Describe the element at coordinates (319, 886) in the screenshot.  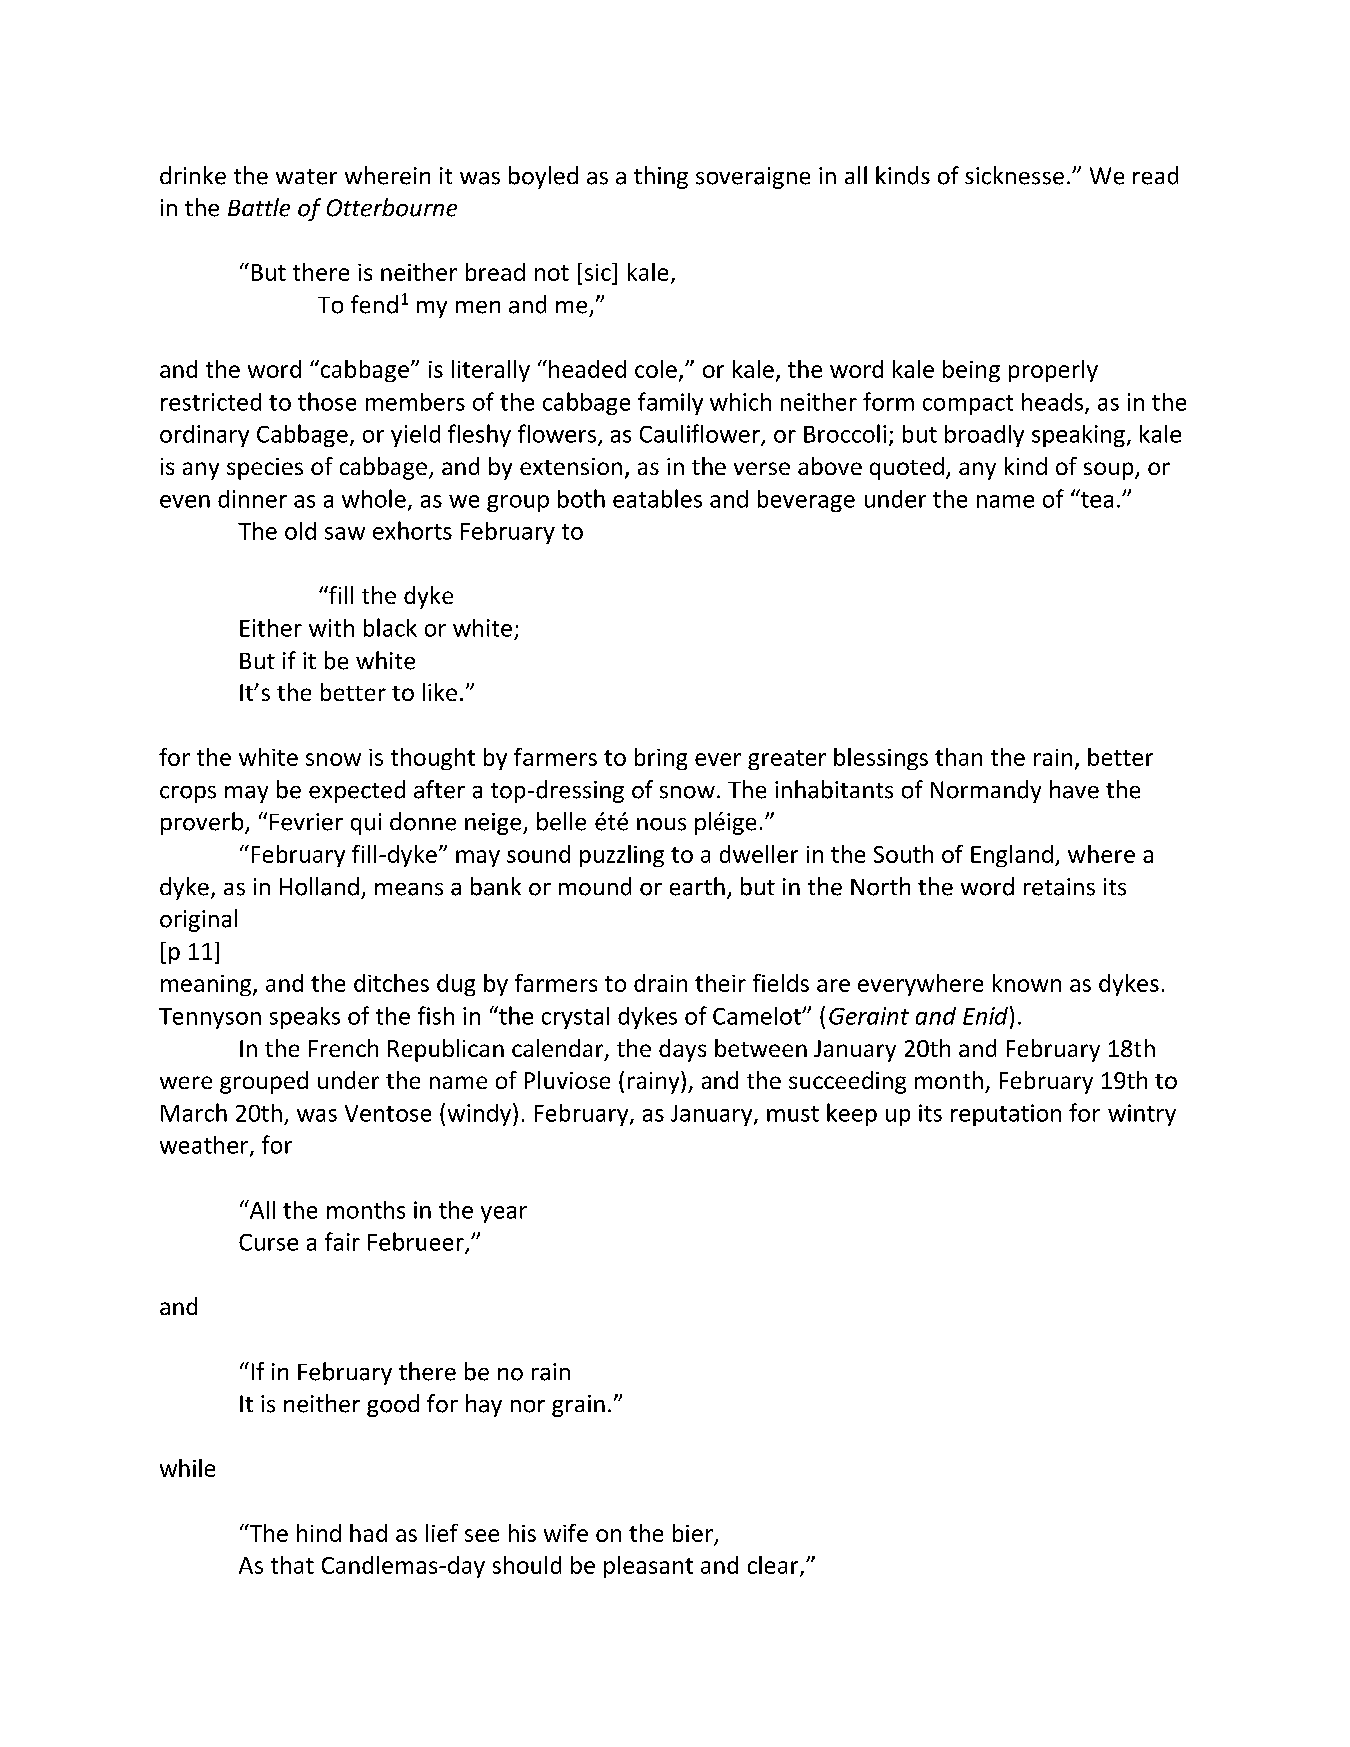
I see `Holland` at that location.
